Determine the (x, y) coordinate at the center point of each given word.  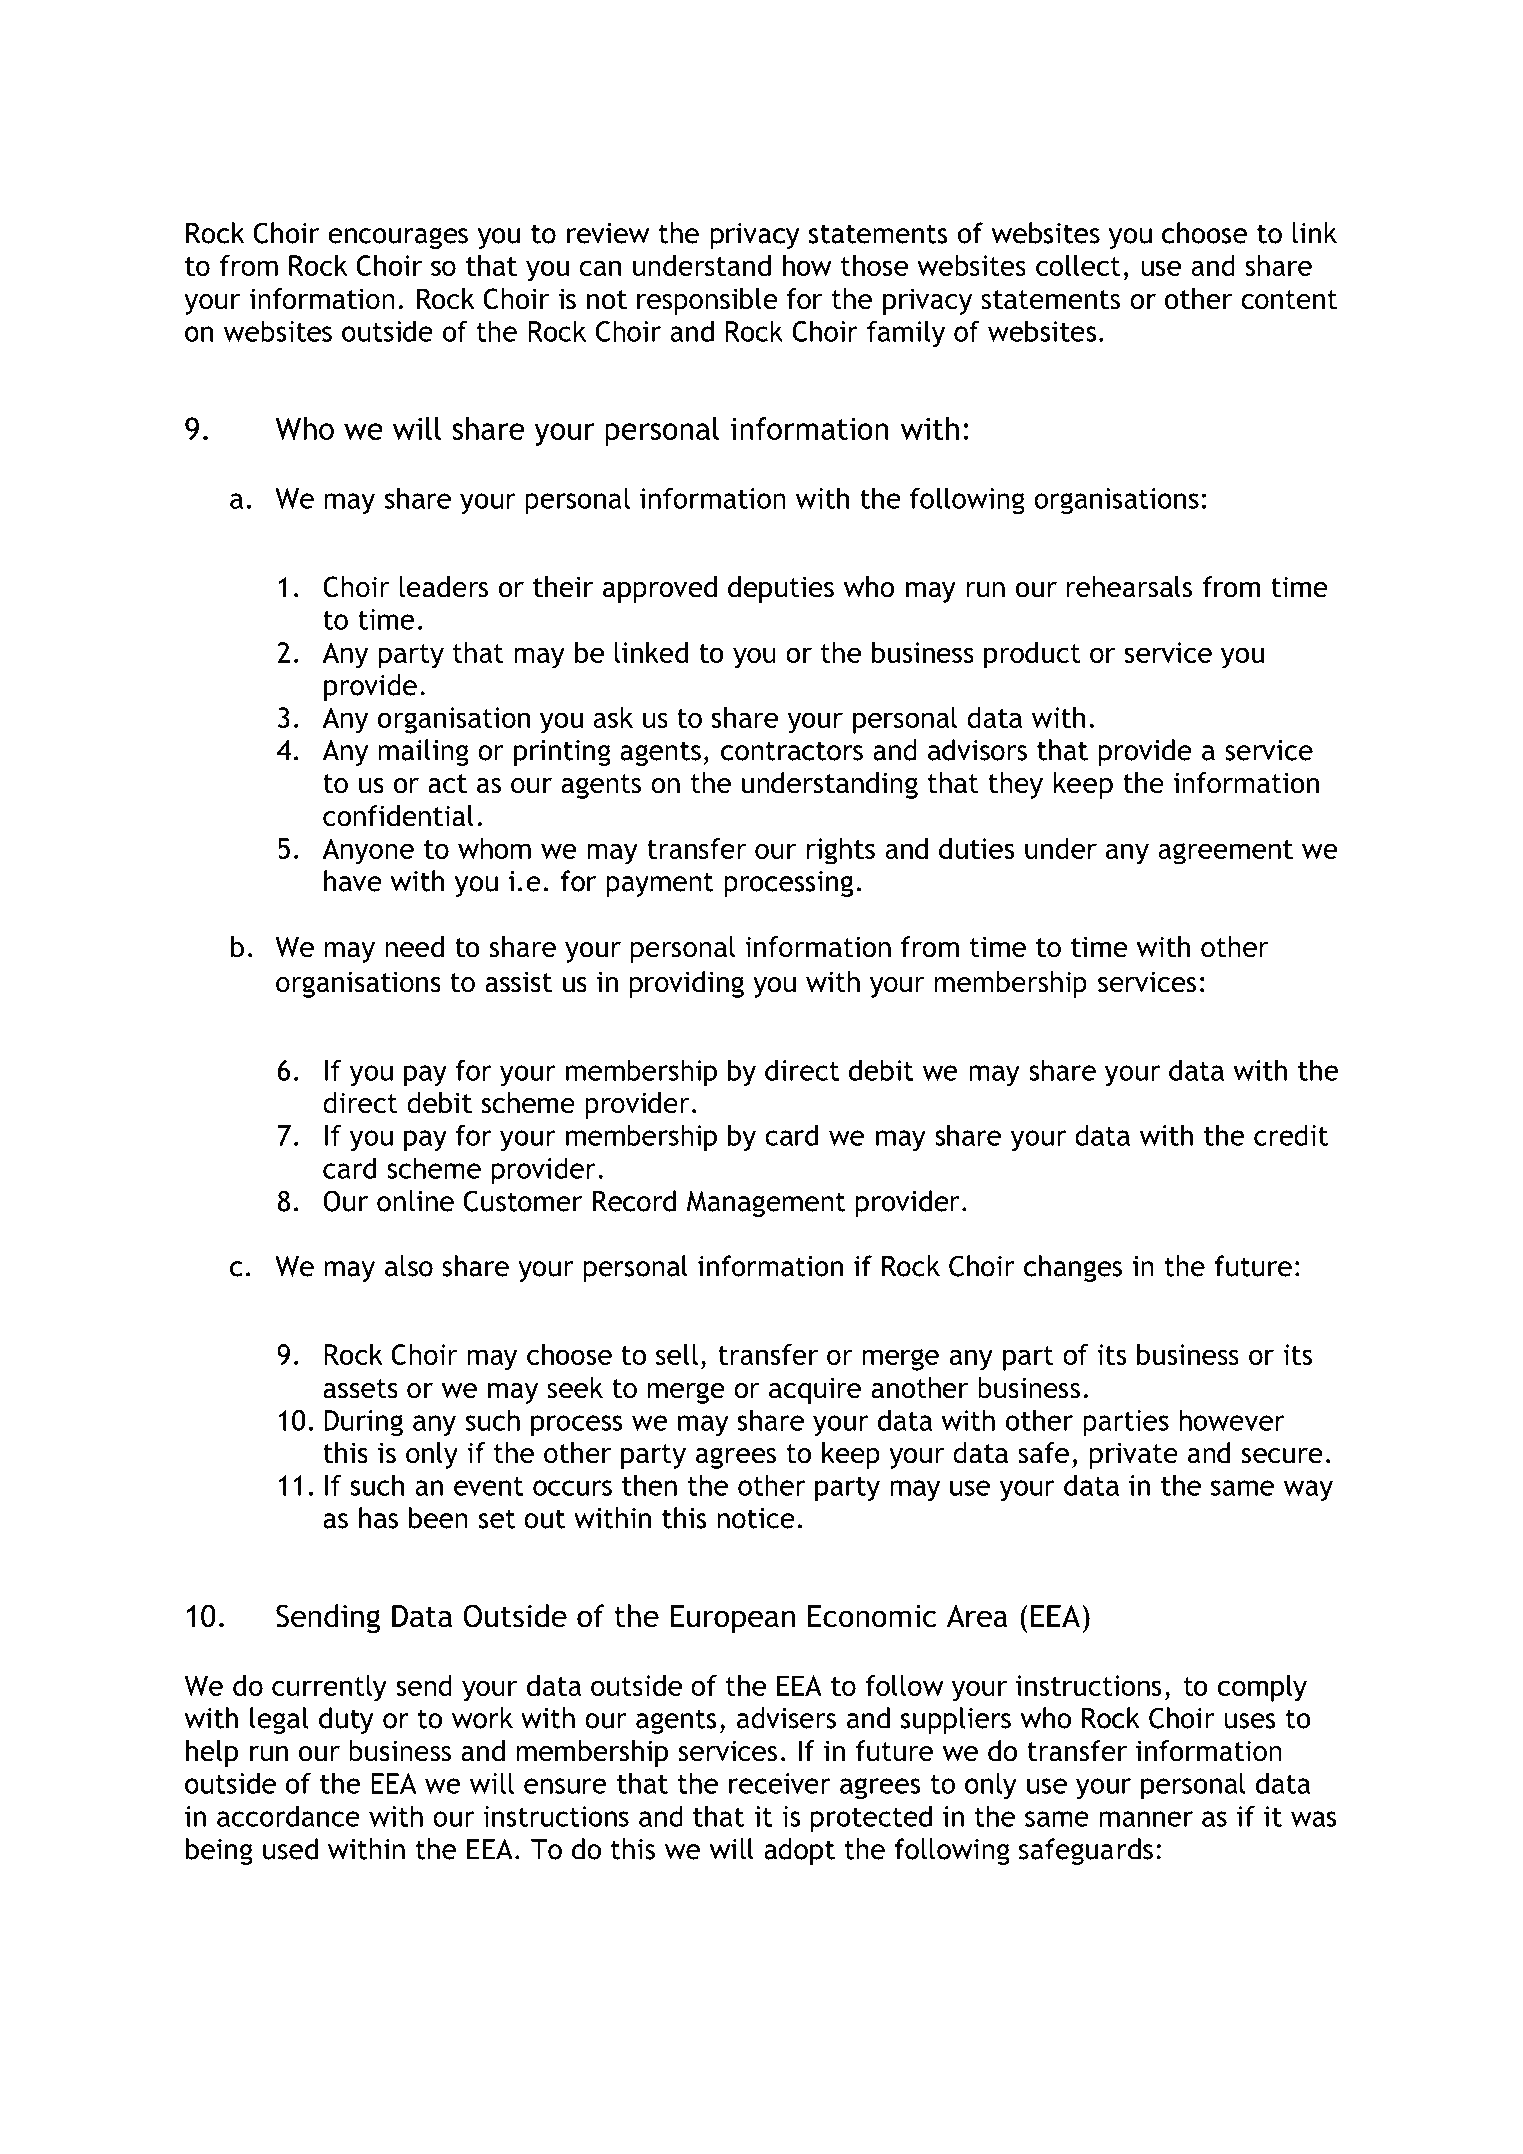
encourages (398, 238)
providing (687, 984)
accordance (288, 1816)
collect (1078, 265)
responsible (707, 301)
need (415, 947)
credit (1291, 1135)
